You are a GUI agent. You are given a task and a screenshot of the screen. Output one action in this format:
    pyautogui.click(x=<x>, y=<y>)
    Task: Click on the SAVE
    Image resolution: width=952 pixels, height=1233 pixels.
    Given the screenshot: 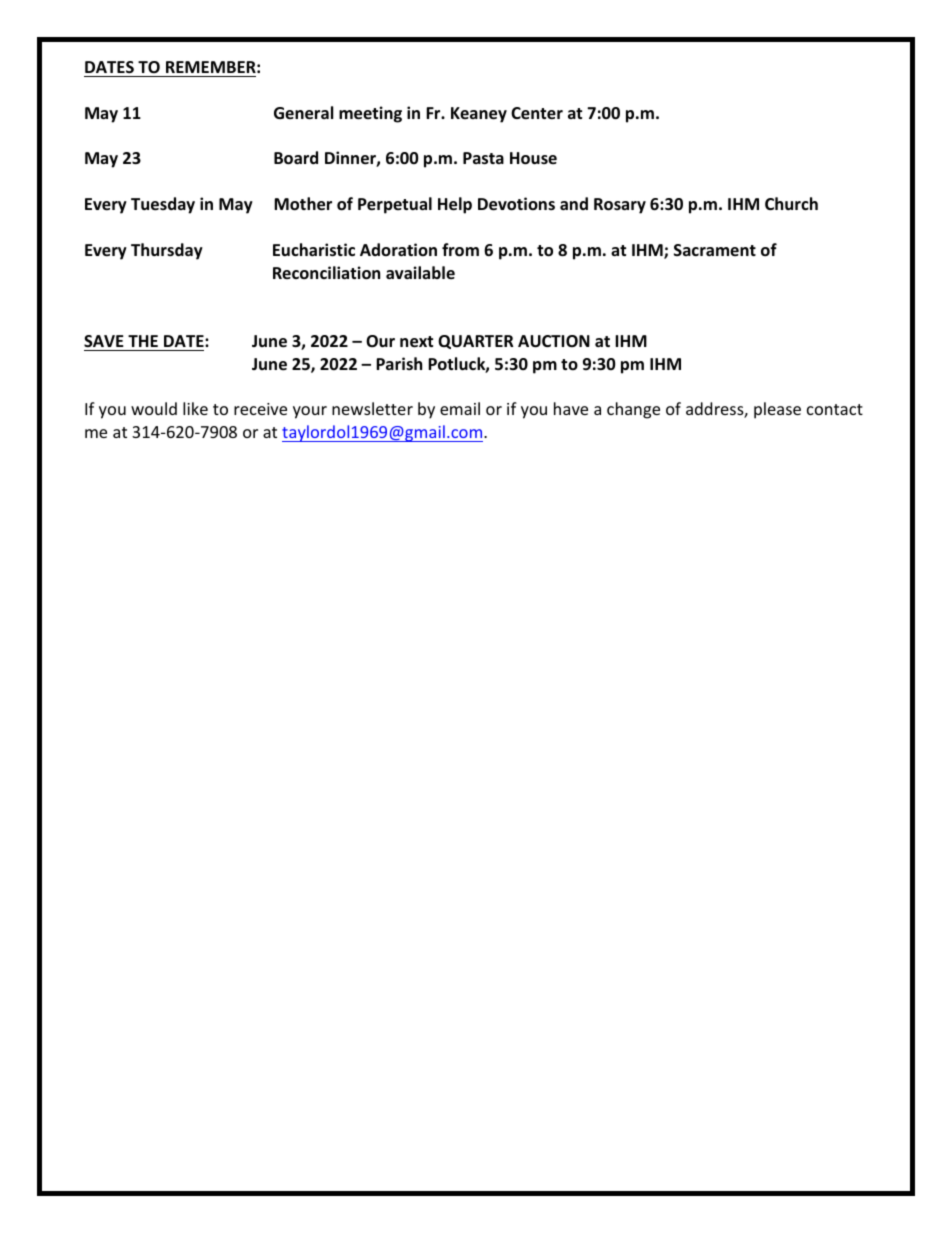 What is the action you would take?
    pyautogui.click(x=104, y=341)
